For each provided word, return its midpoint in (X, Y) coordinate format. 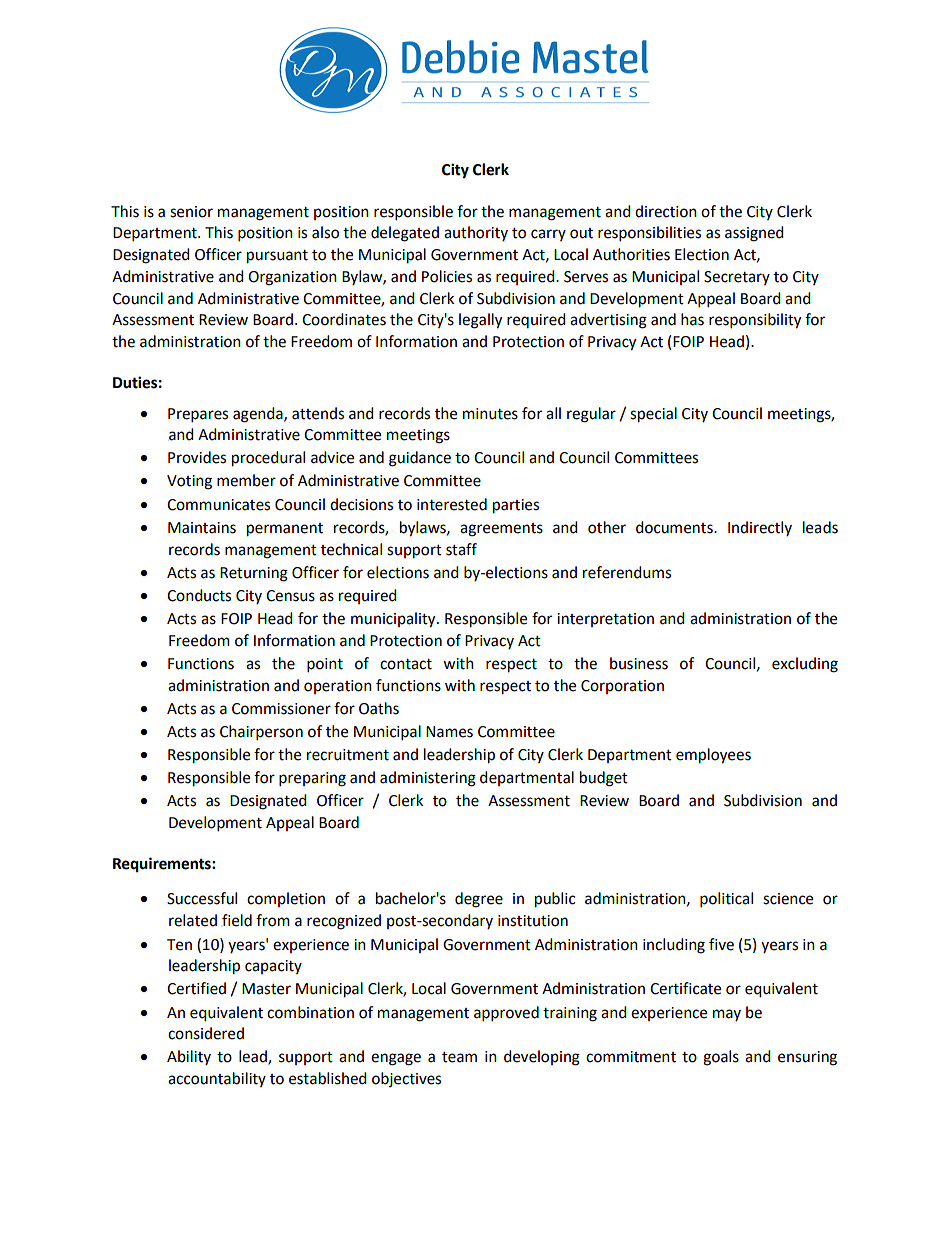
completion (286, 899)
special (653, 415)
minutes (490, 414)
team (459, 1057)
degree (479, 900)
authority (476, 233)
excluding (805, 665)
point (325, 665)
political (726, 900)
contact (406, 664)
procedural (268, 459)
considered (206, 1033)
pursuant (277, 257)
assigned (754, 234)
